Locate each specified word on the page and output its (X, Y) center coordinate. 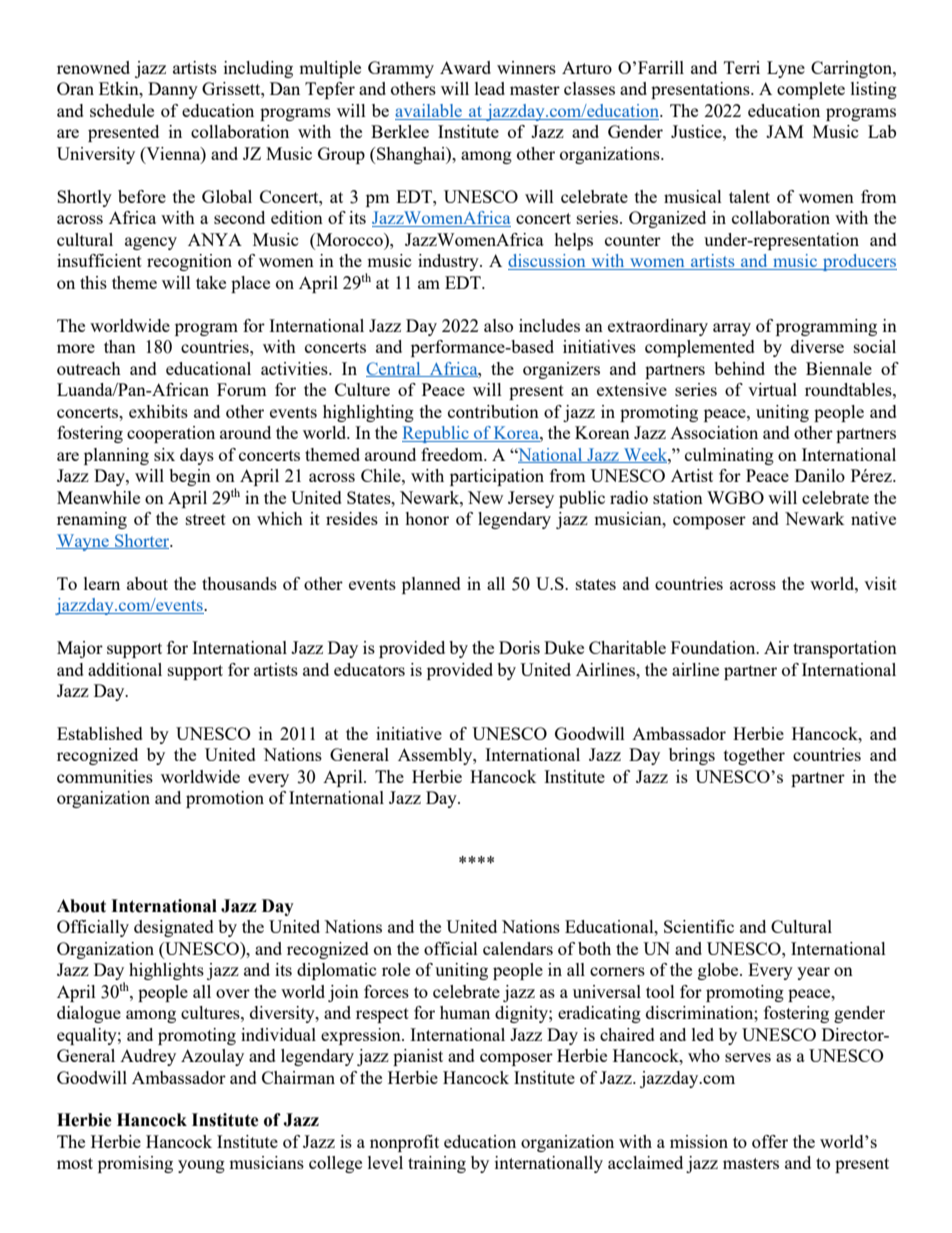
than (120, 346)
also (498, 325)
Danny (173, 90)
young (201, 1166)
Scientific (699, 926)
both (594, 948)
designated (174, 928)
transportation (845, 649)
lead (490, 88)
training (437, 1164)
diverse (817, 346)
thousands (239, 583)
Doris (519, 647)
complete (811, 90)
